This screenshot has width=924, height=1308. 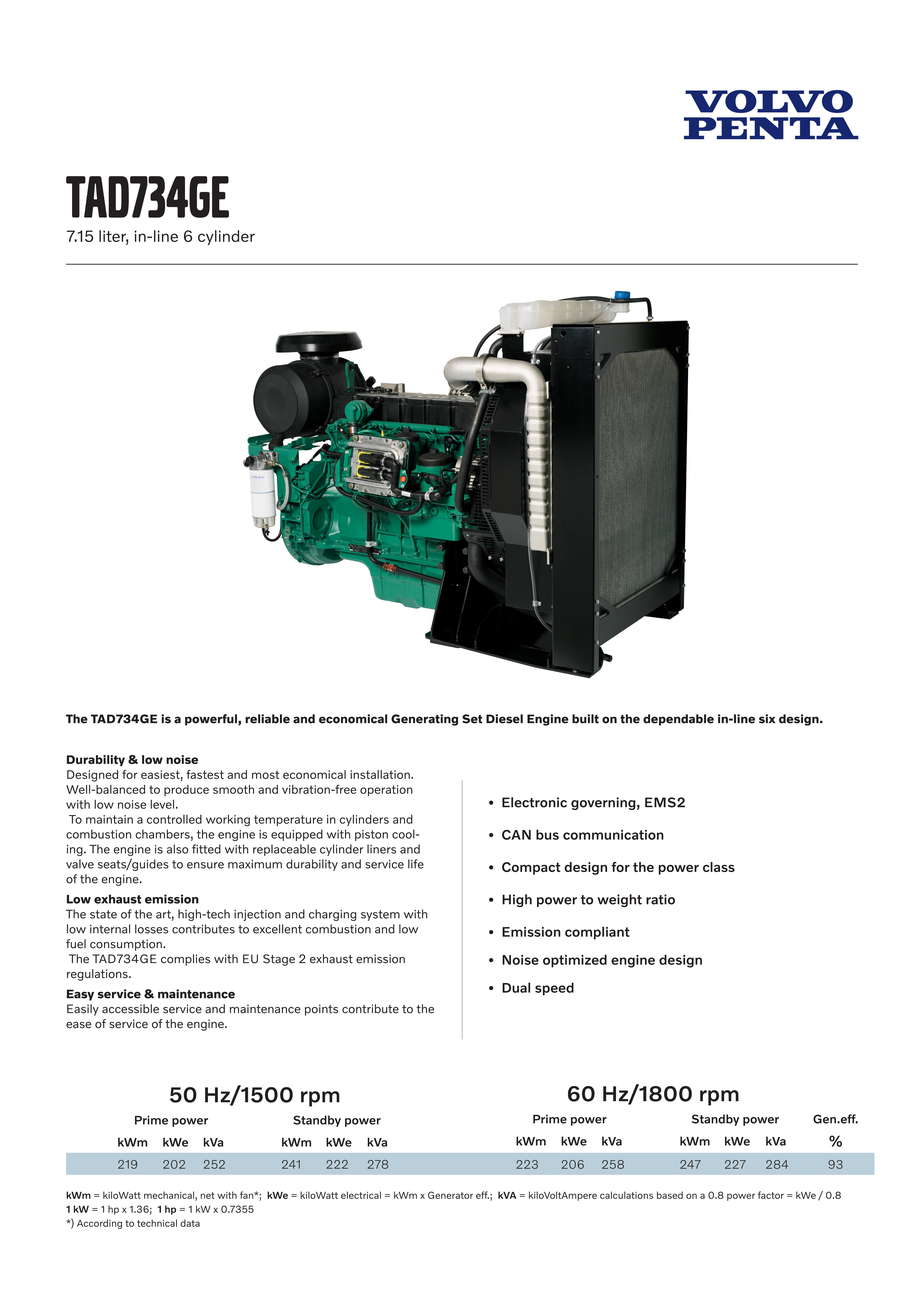 What do you see at coordinates (190, 1223) in the screenshot?
I see `data` at bounding box center [190, 1223].
